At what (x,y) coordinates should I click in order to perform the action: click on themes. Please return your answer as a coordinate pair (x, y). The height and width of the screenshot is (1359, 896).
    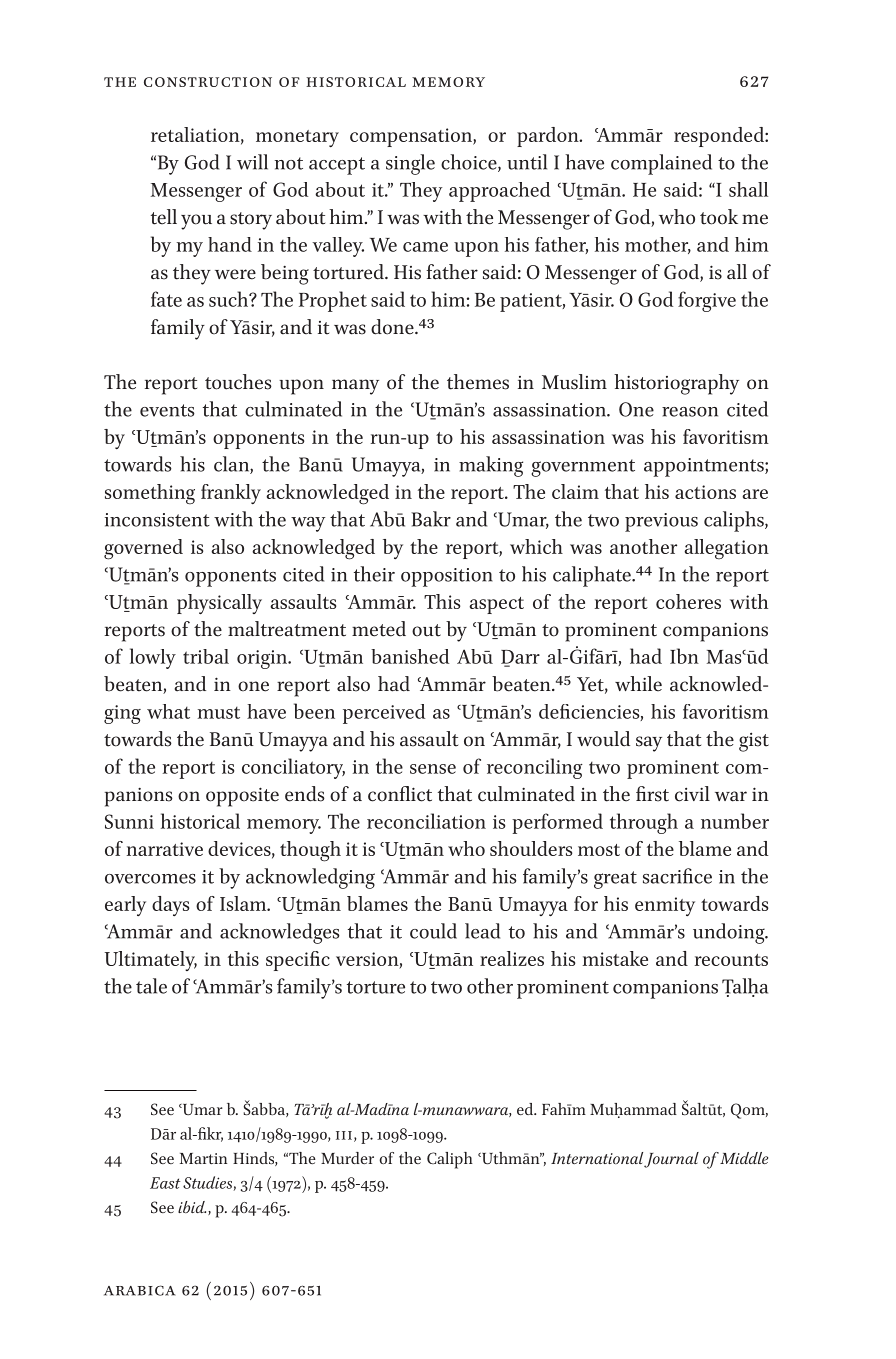
    Looking at the image, I should click on (478, 382).
